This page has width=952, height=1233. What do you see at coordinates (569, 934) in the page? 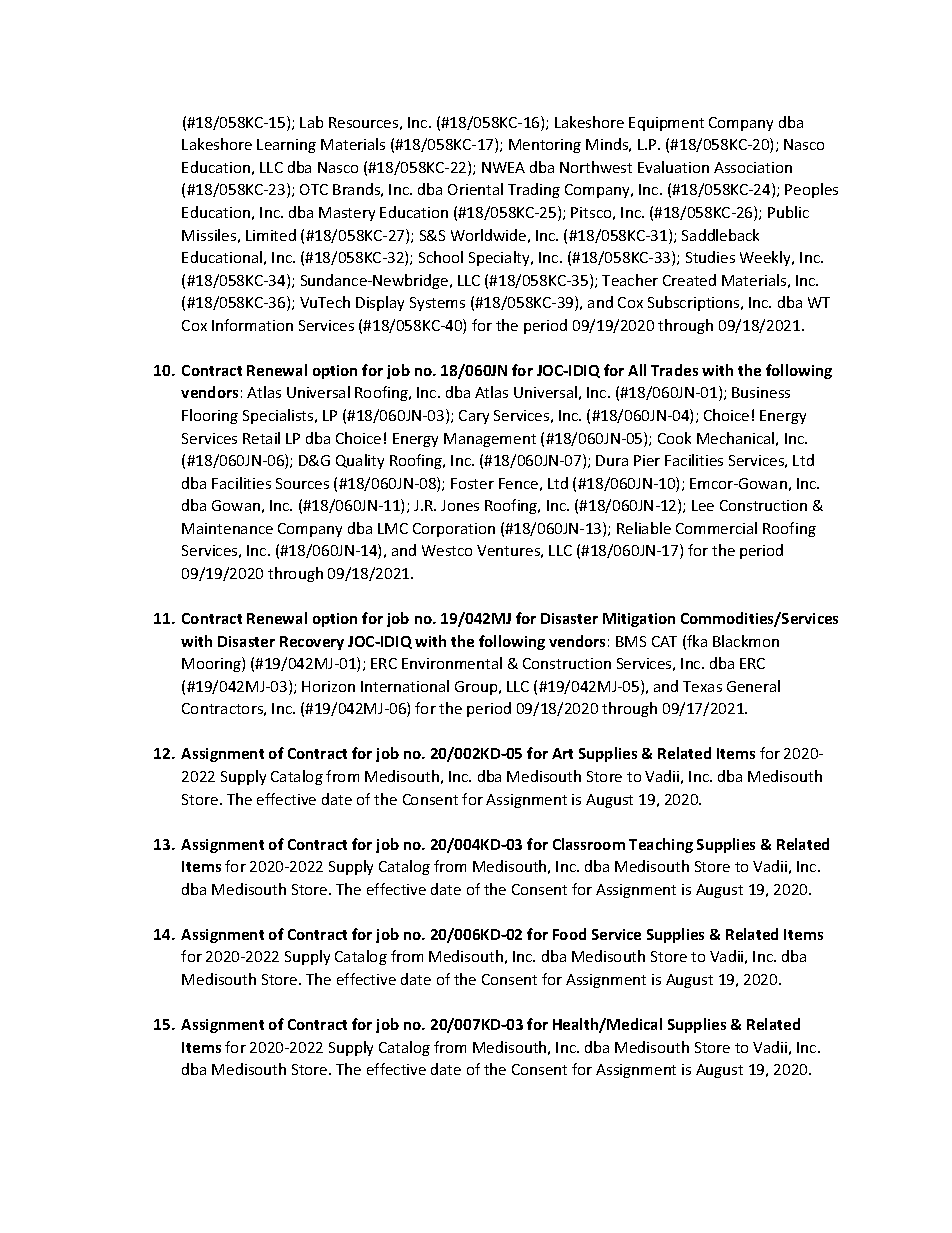
I see `Food` at bounding box center [569, 934].
